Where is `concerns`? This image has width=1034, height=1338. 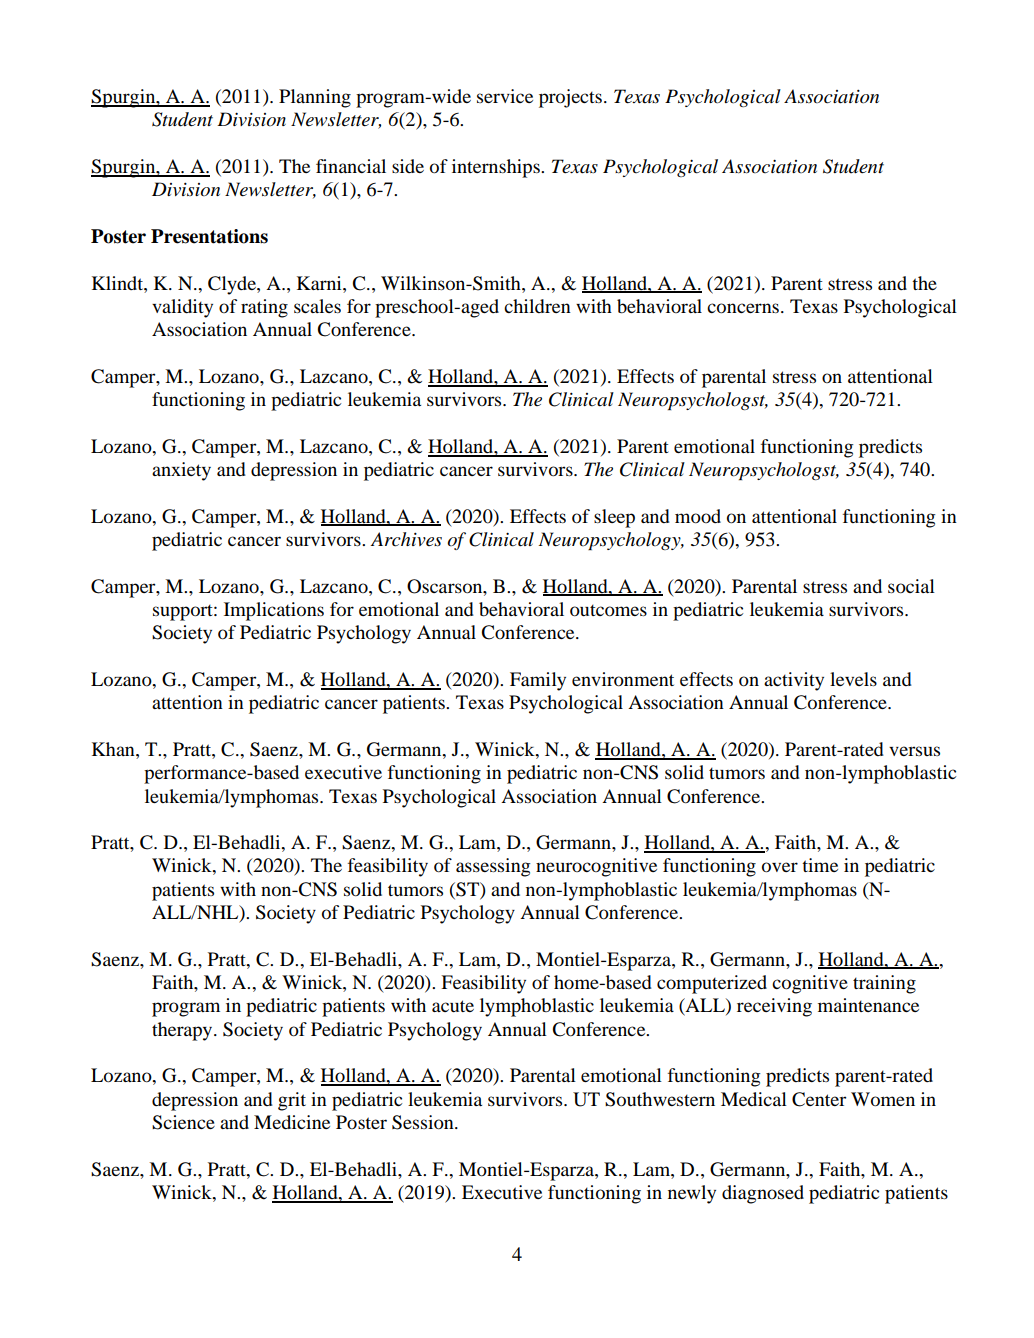 concerns is located at coordinates (744, 308).
